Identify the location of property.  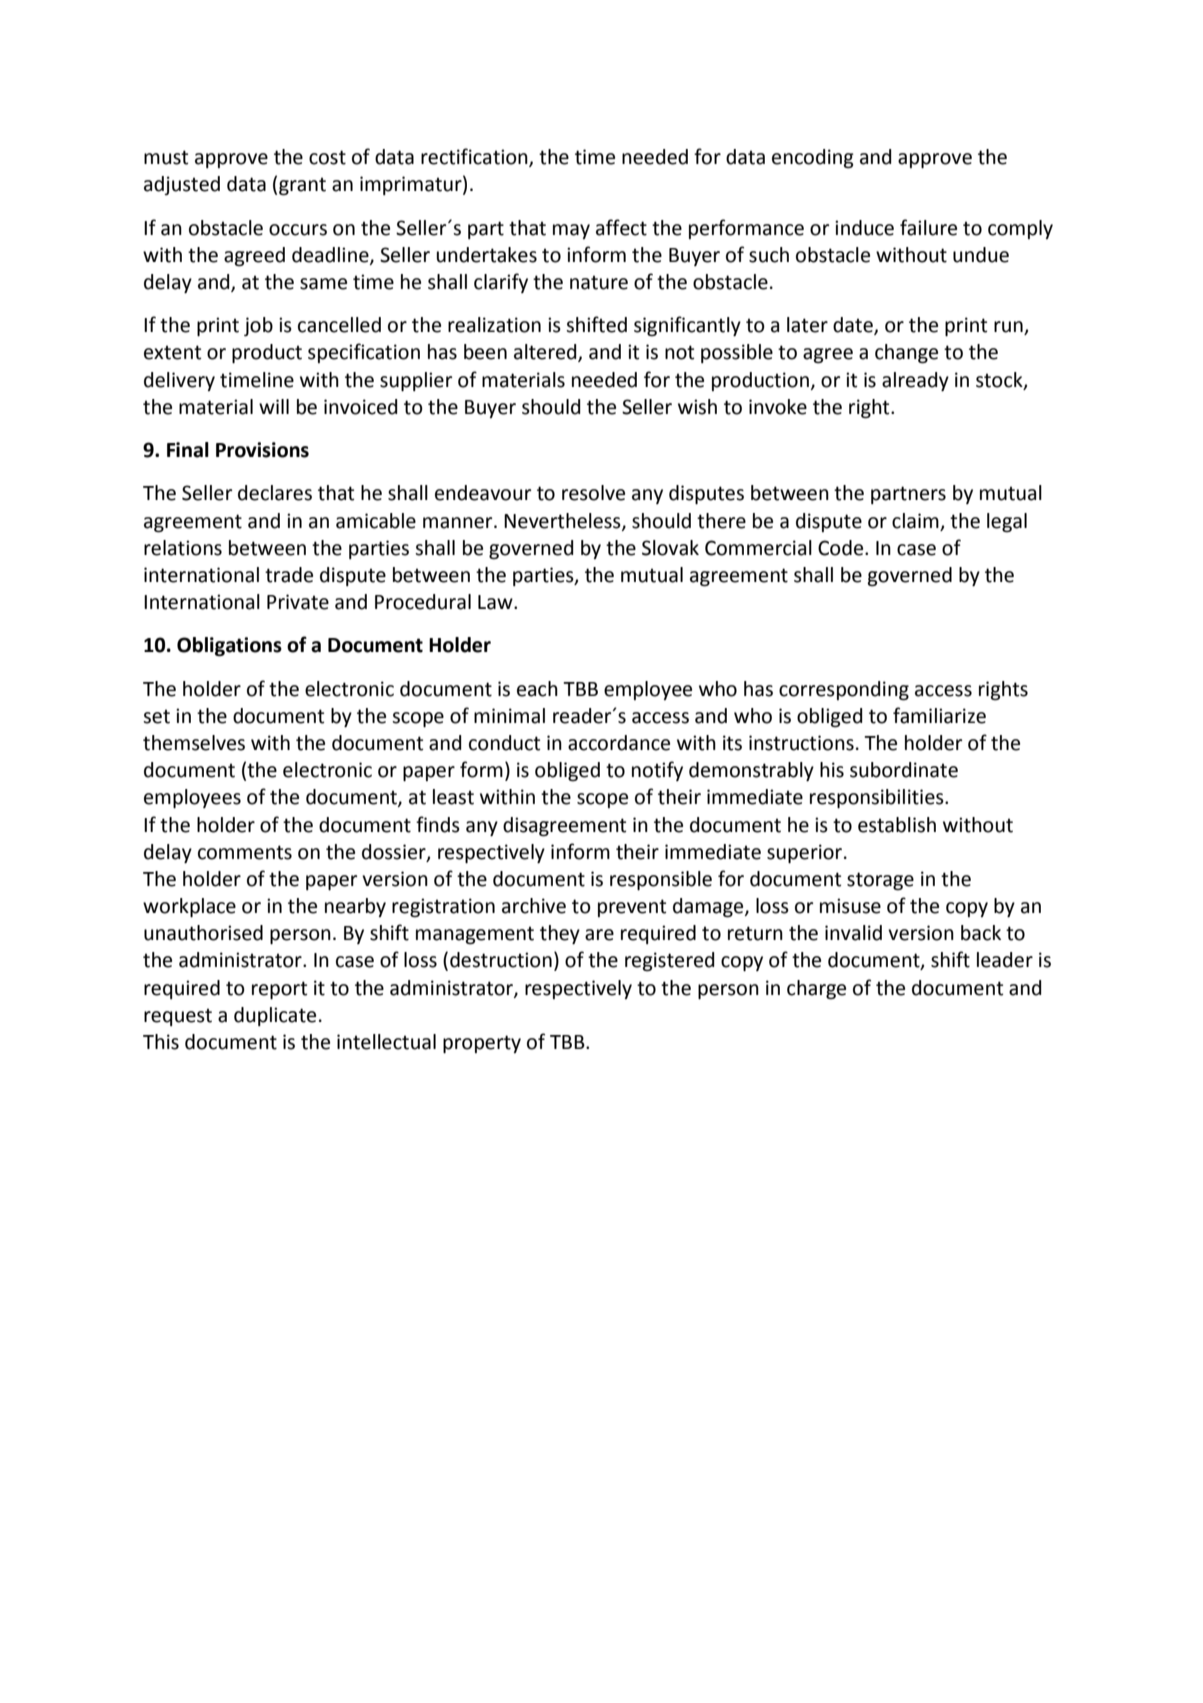
(482, 1044).
